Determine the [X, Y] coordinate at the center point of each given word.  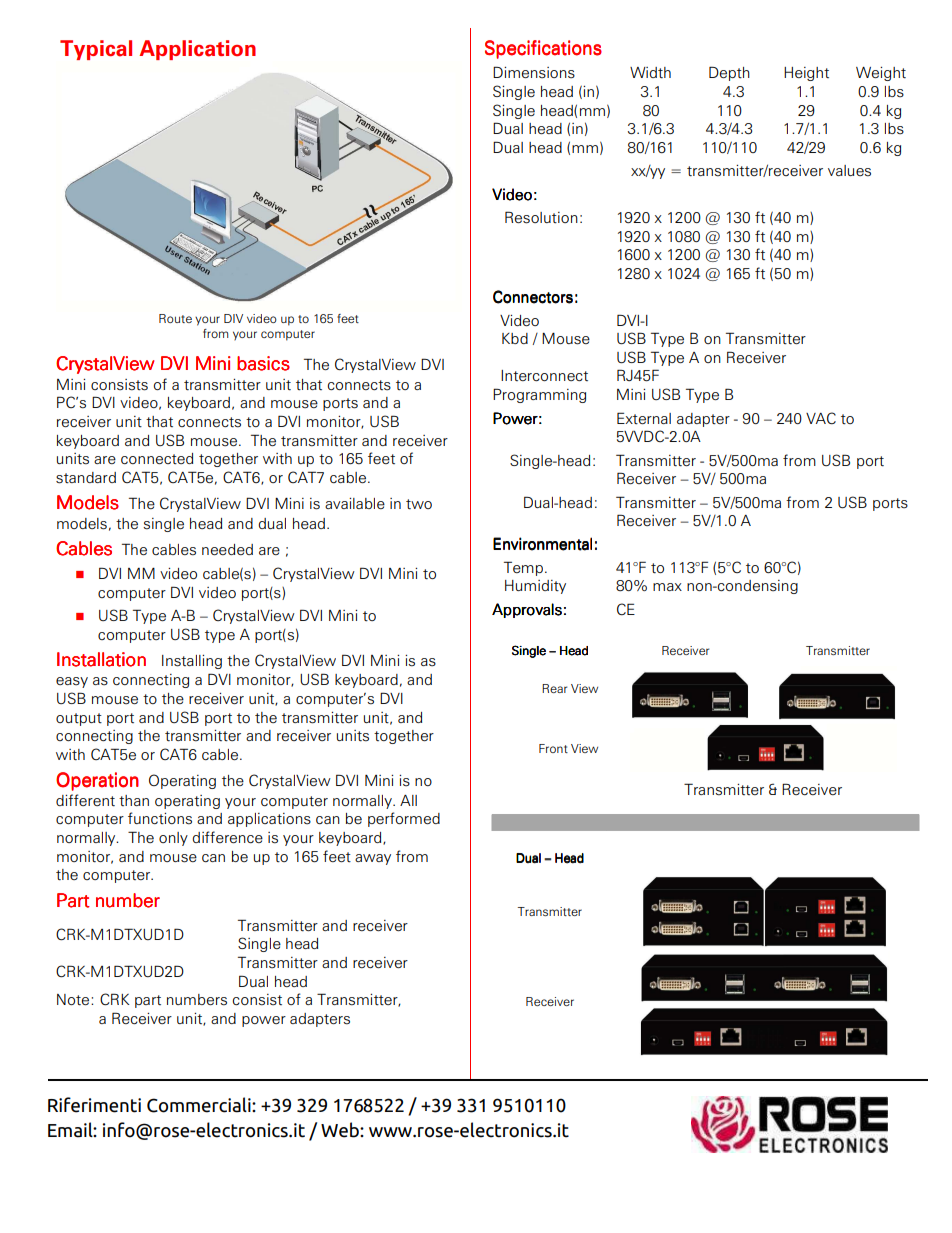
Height [806, 74]
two [419, 504]
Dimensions [534, 72]
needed [227, 549]
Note [74, 1000]
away [373, 859]
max [667, 587]
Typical [96, 50]
